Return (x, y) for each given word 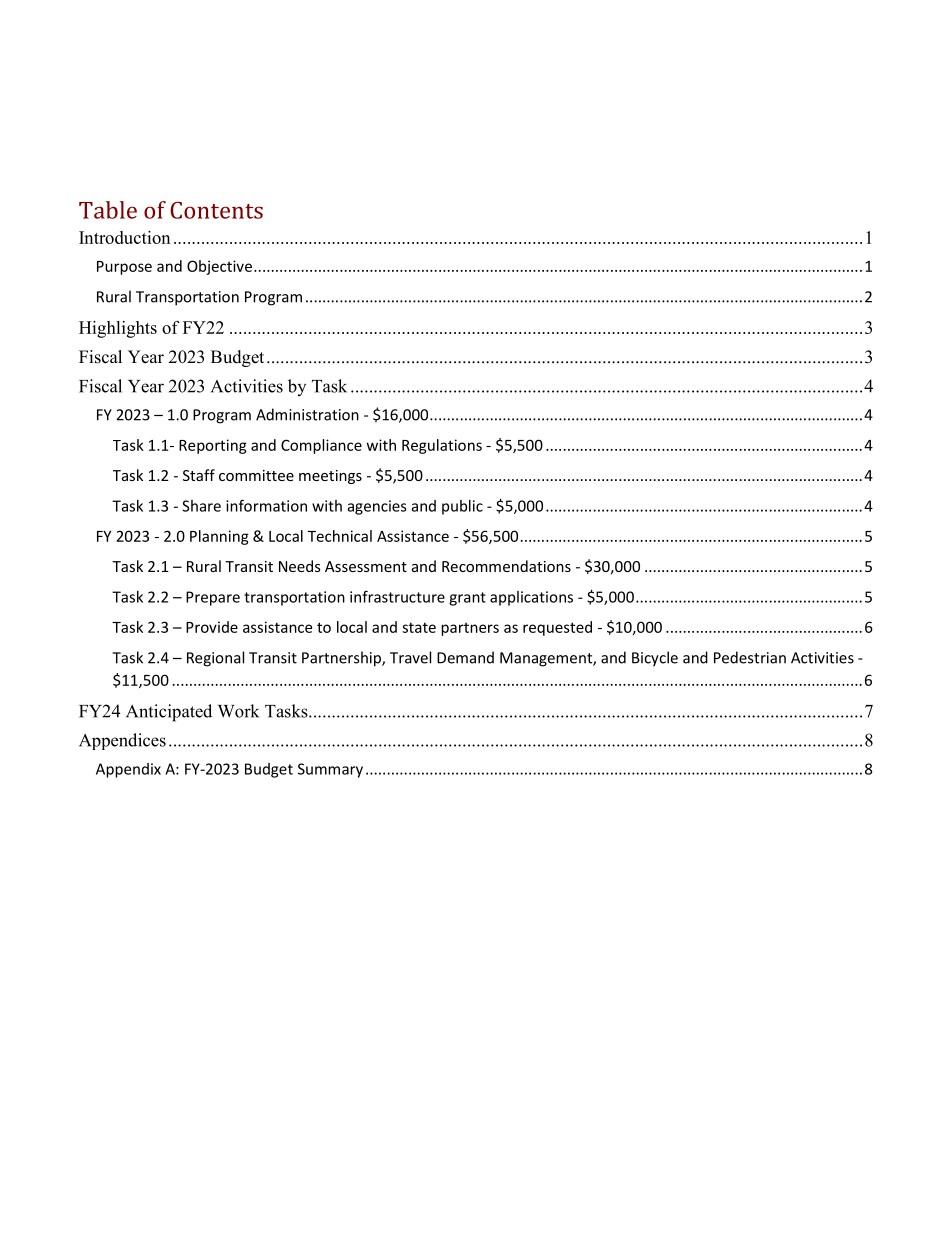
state (419, 627)
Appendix (128, 770)
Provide (212, 627)
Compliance (321, 446)
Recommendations (506, 566)
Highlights (118, 329)
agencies (377, 507)
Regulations (442, 446)
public (462, 507)
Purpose (124, 268)
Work (238, 711)
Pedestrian (750, 657)
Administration (307, 414)
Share (201, 506)
